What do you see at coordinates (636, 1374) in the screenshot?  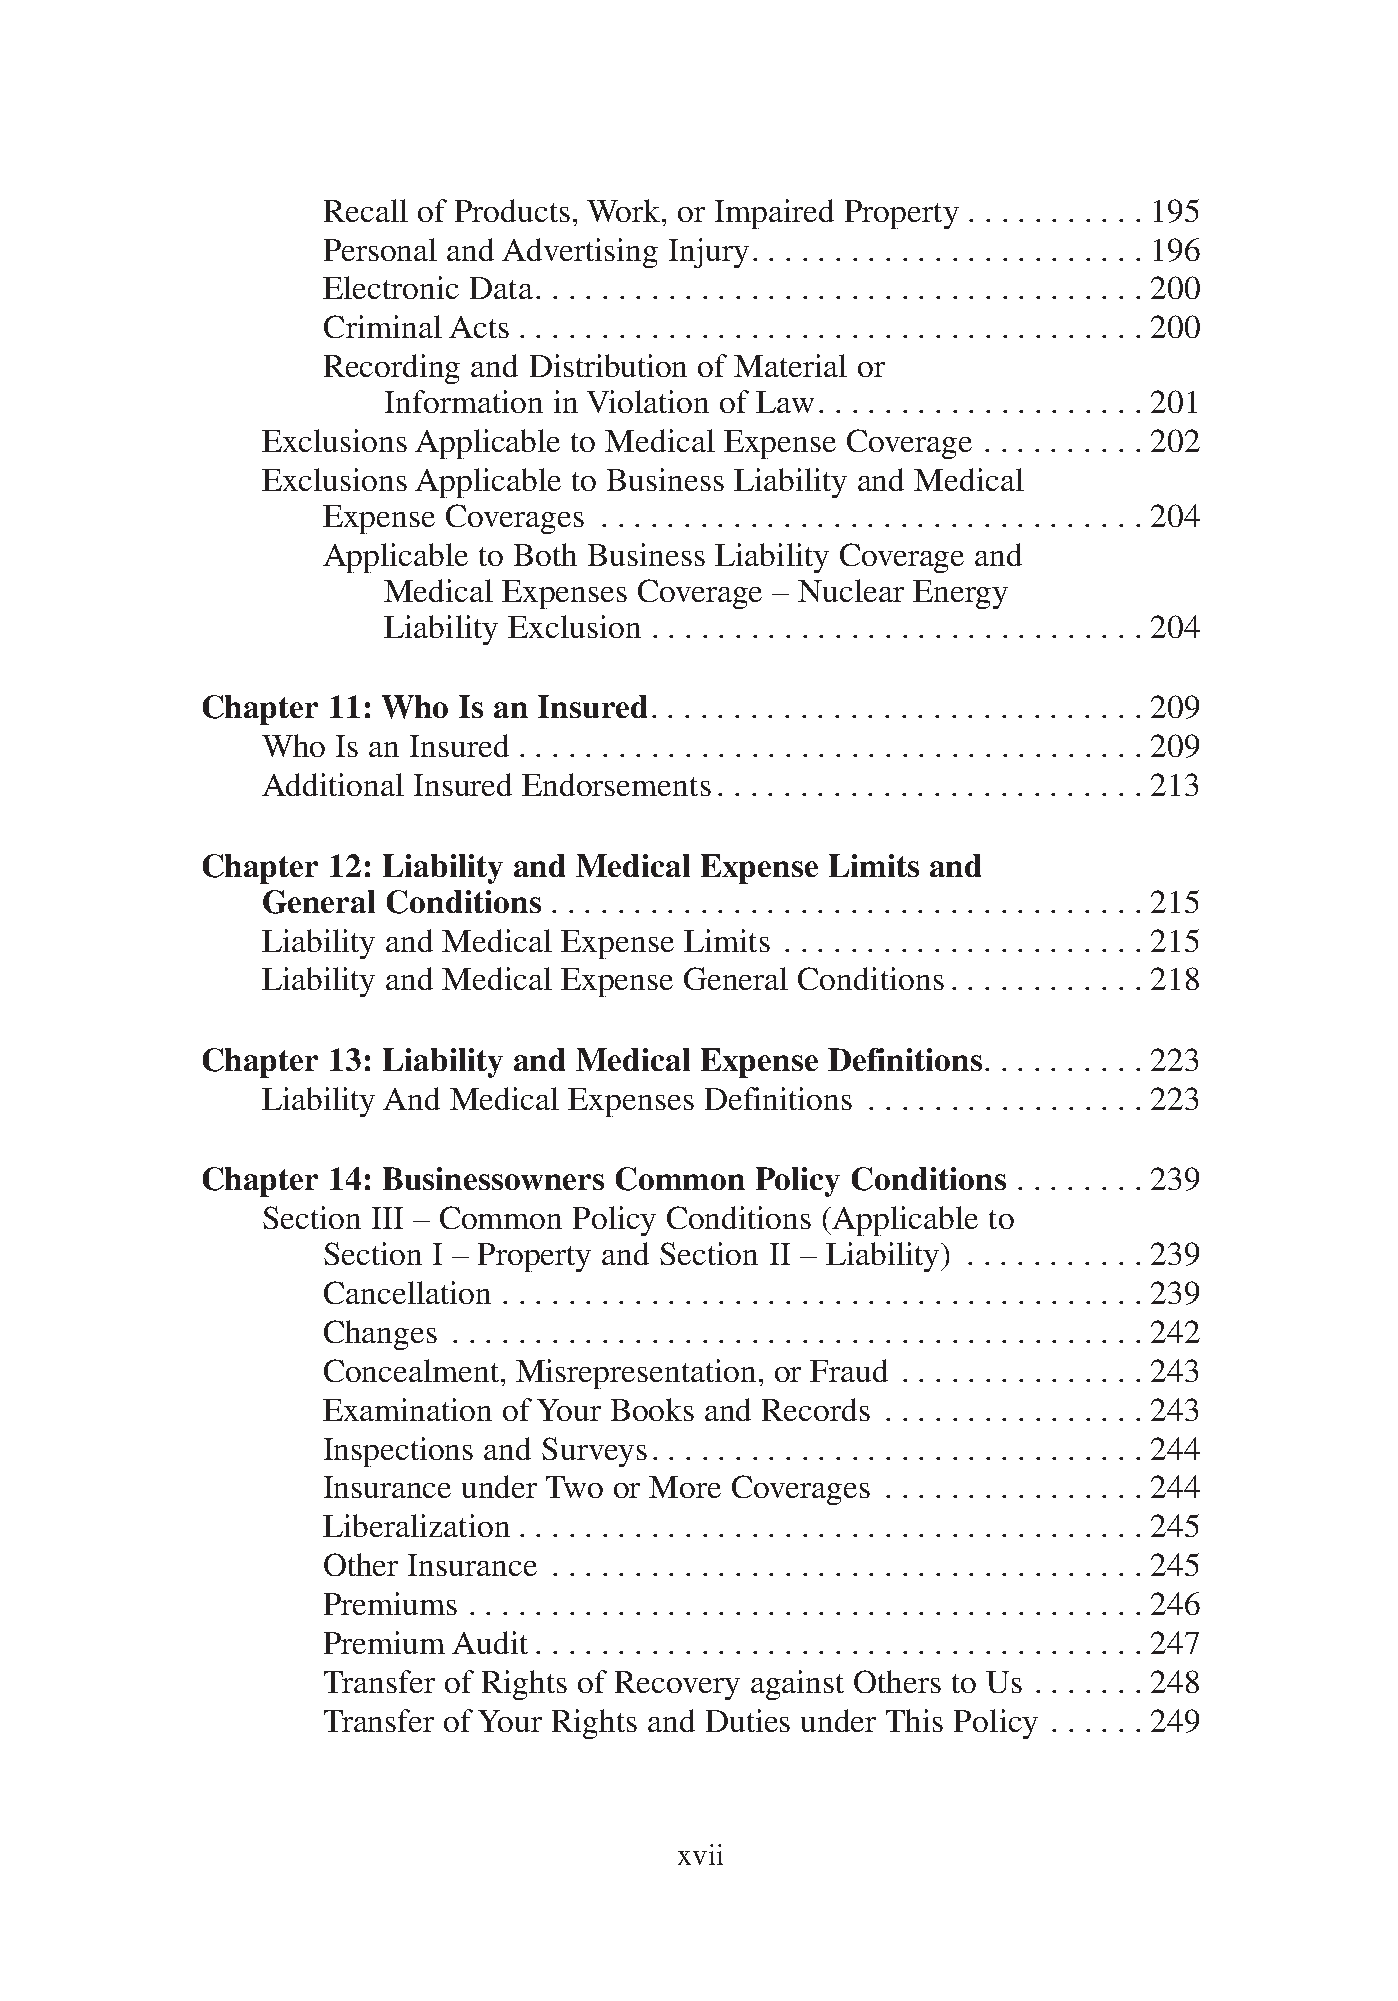 I see `Misrepresentation` at bounding box center [636, 1374].
